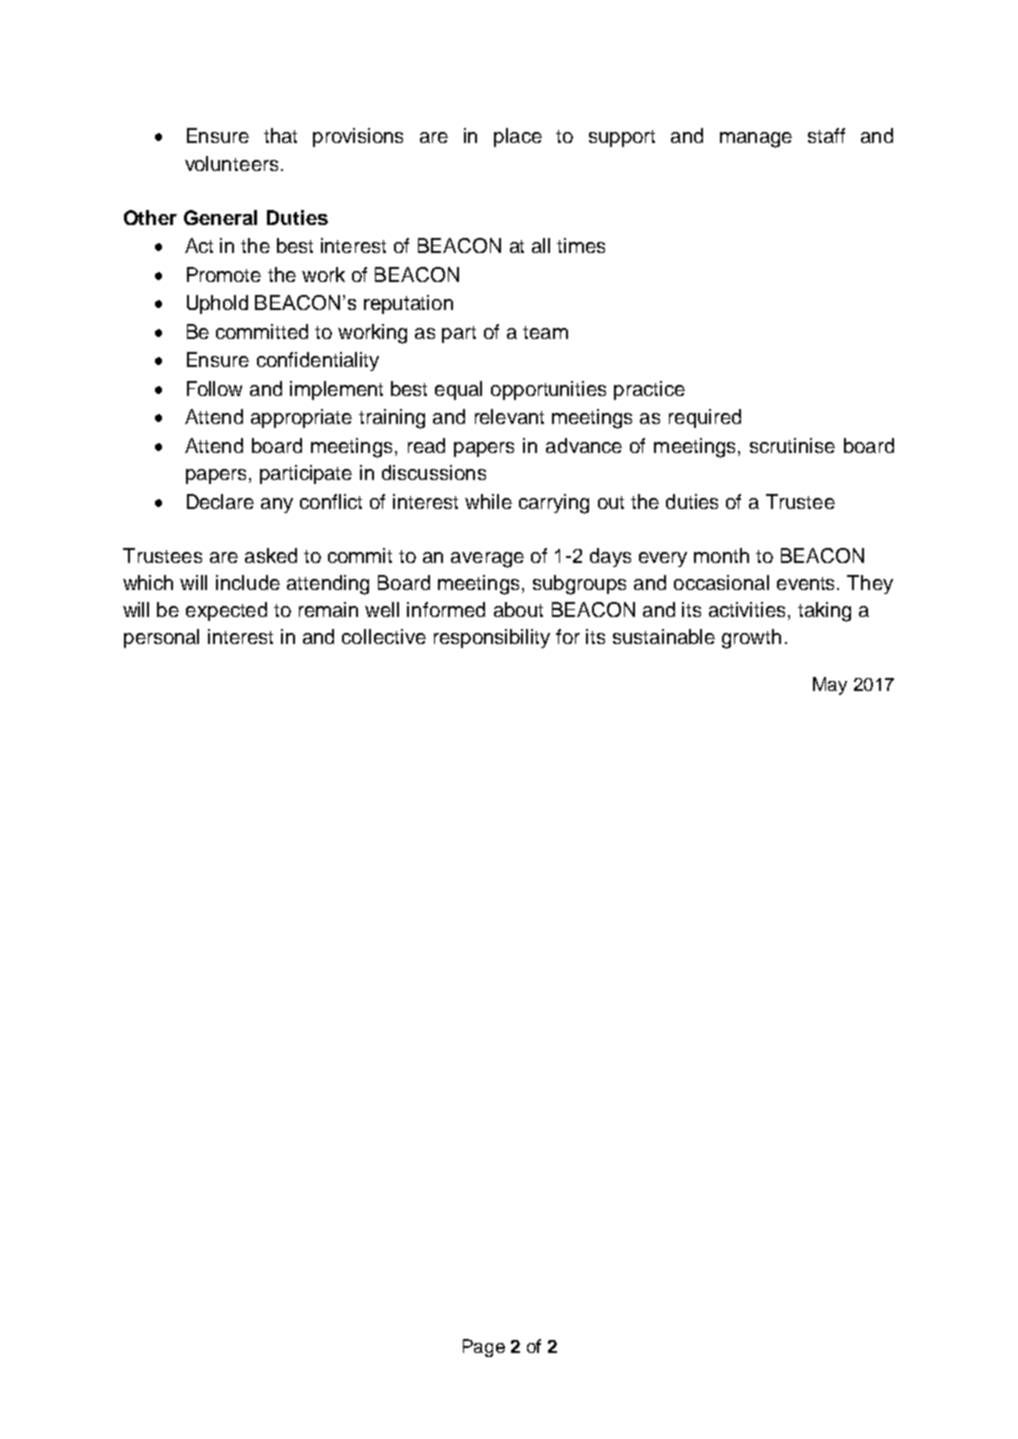  What do you see at coordinates (492, 638) in the image?
I see `responsibility` at bounding box center [492, 638].
